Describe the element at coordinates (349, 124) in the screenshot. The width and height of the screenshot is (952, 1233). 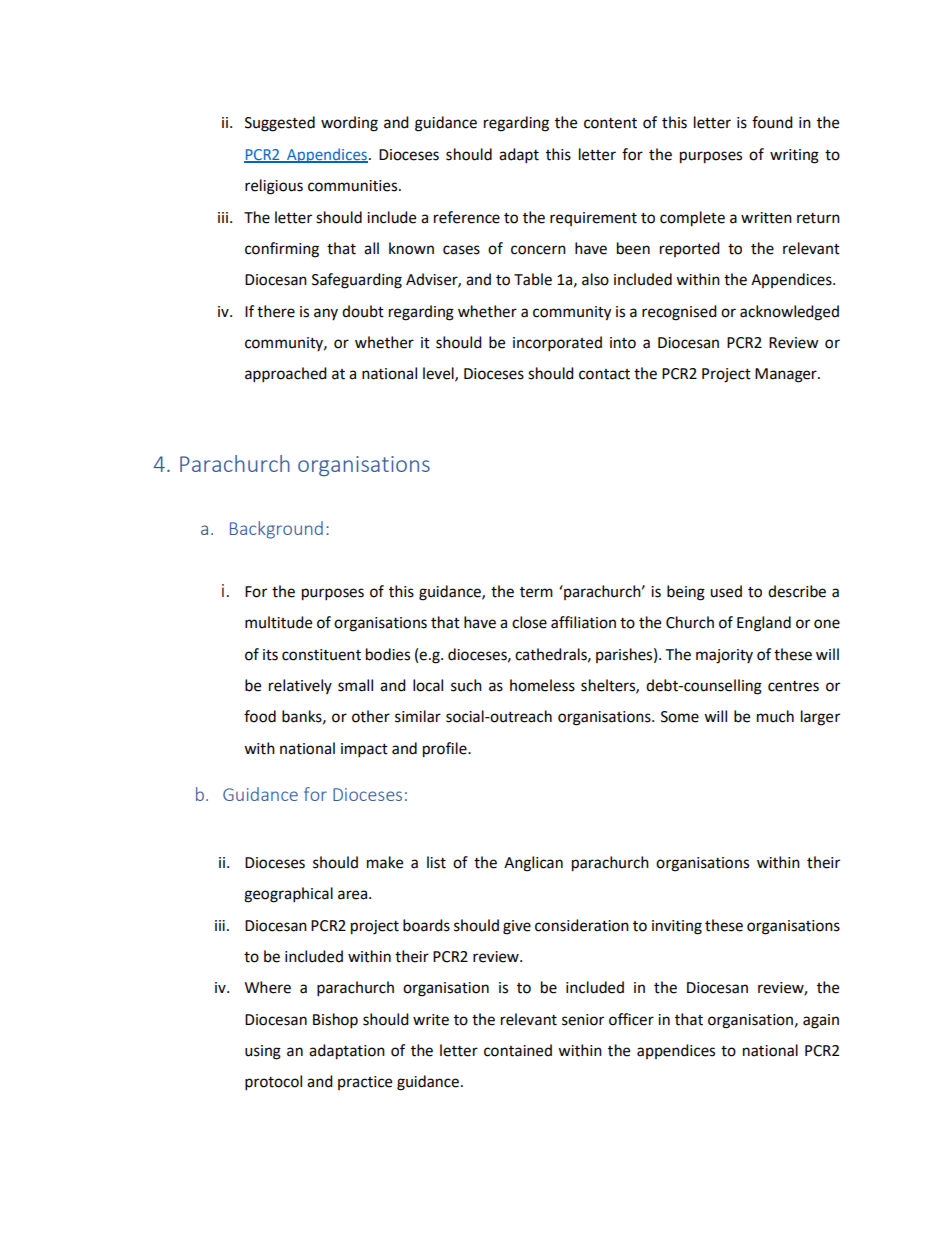
I see `wording` at that location.
